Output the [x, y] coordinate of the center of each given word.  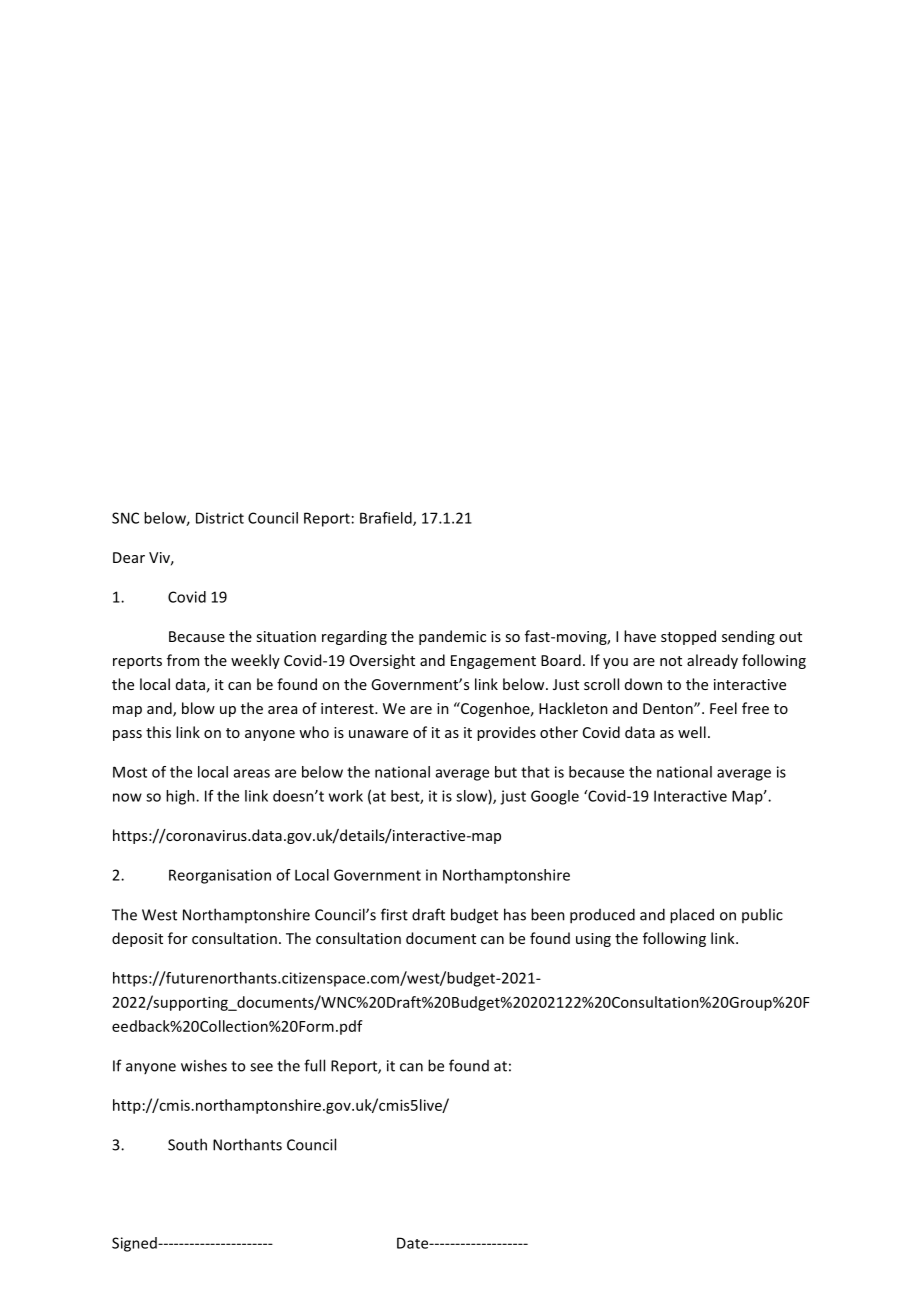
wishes [204, 1065]
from [183, 660]
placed [692, 916]
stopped [688, 637]
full [314, 1065]
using [593, 940]
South [187, 1144]
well [692, 732]
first [394, 914]
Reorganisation [220, 876]
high [181, 797]
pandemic [452, 637]
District [220, 518]
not [671, 661]
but [506, 772]
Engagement [493, 662]
